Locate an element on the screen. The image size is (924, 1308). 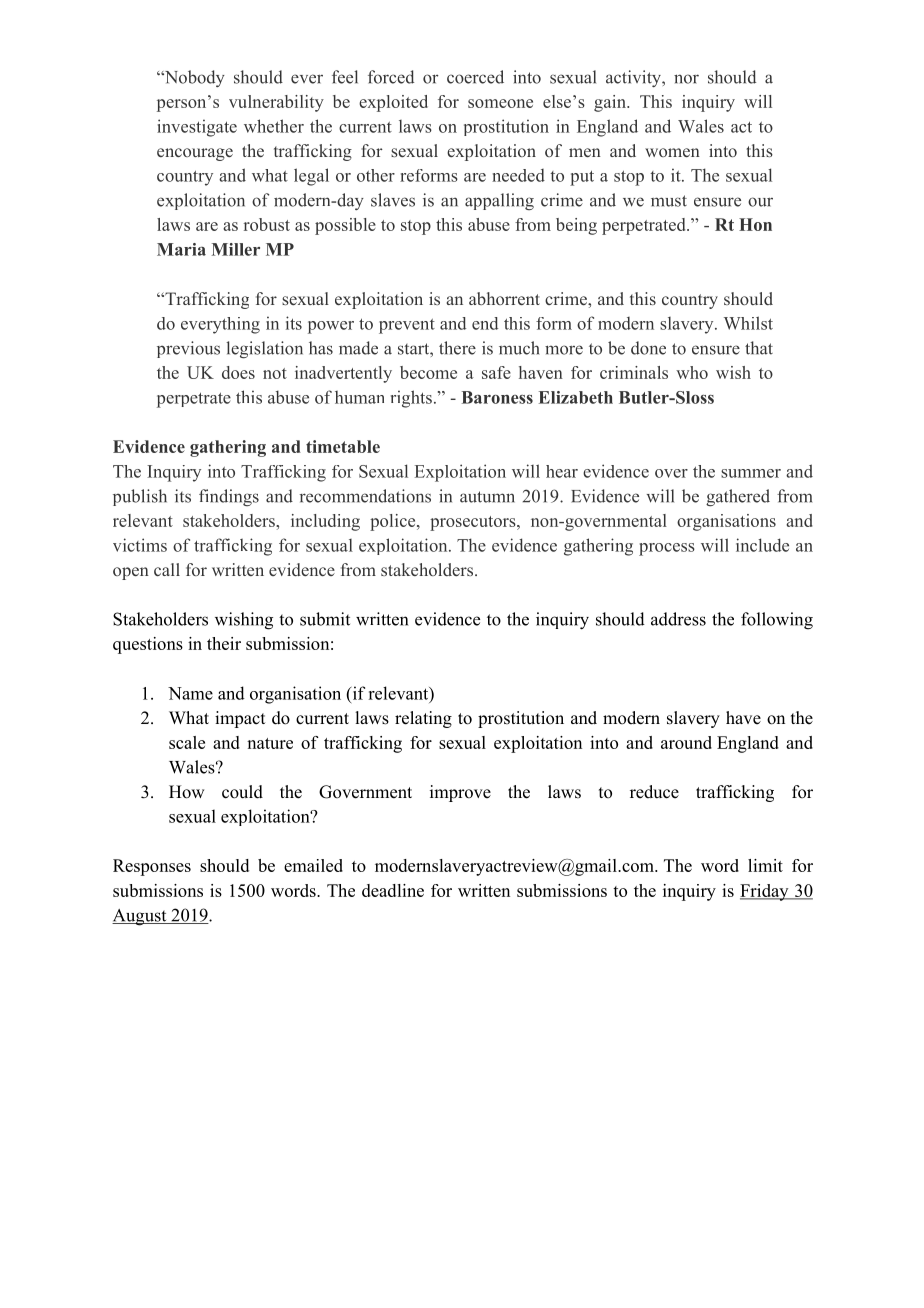
become is located at coordinates (428, 372).
